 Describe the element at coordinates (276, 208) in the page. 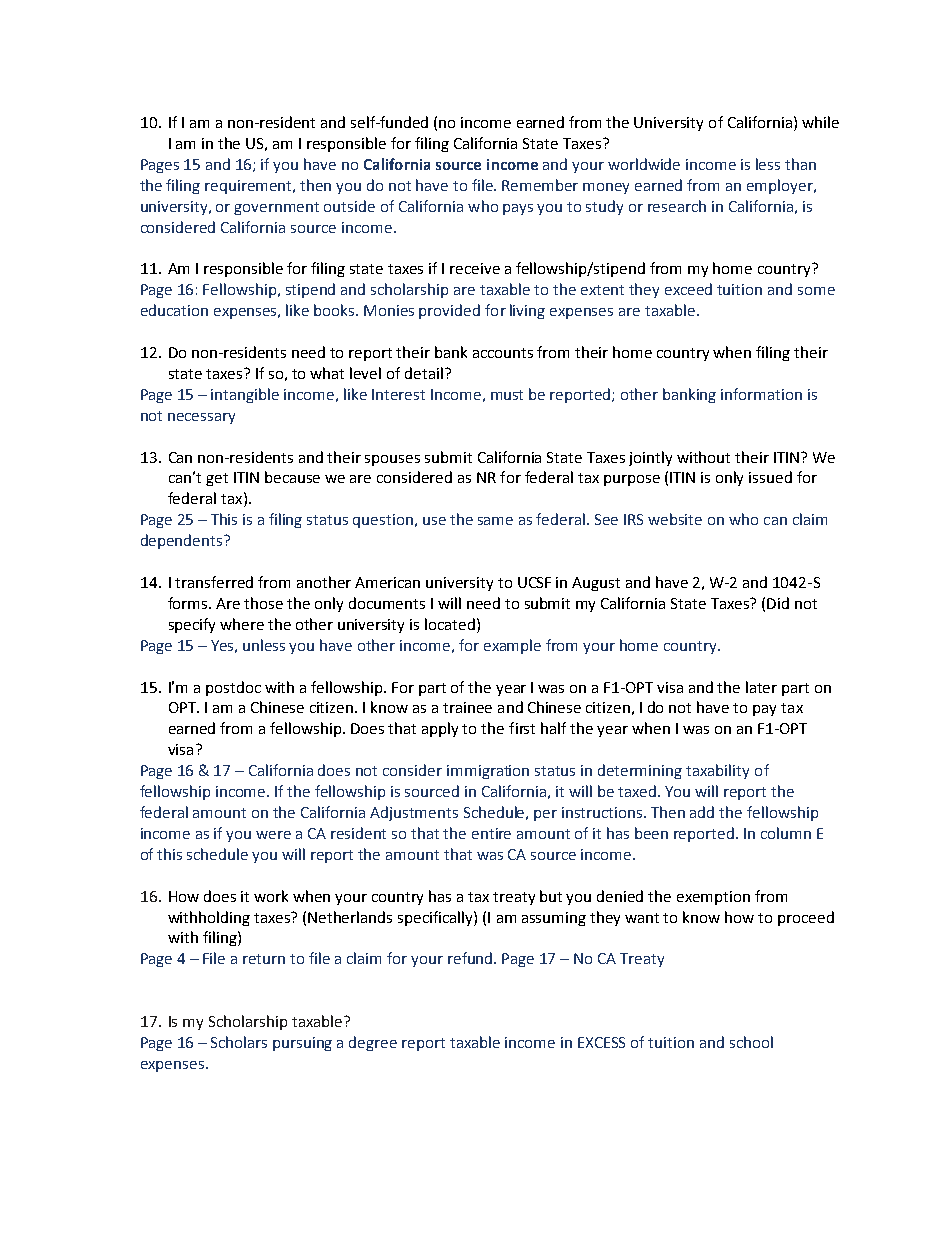

I see `government` at that location.
